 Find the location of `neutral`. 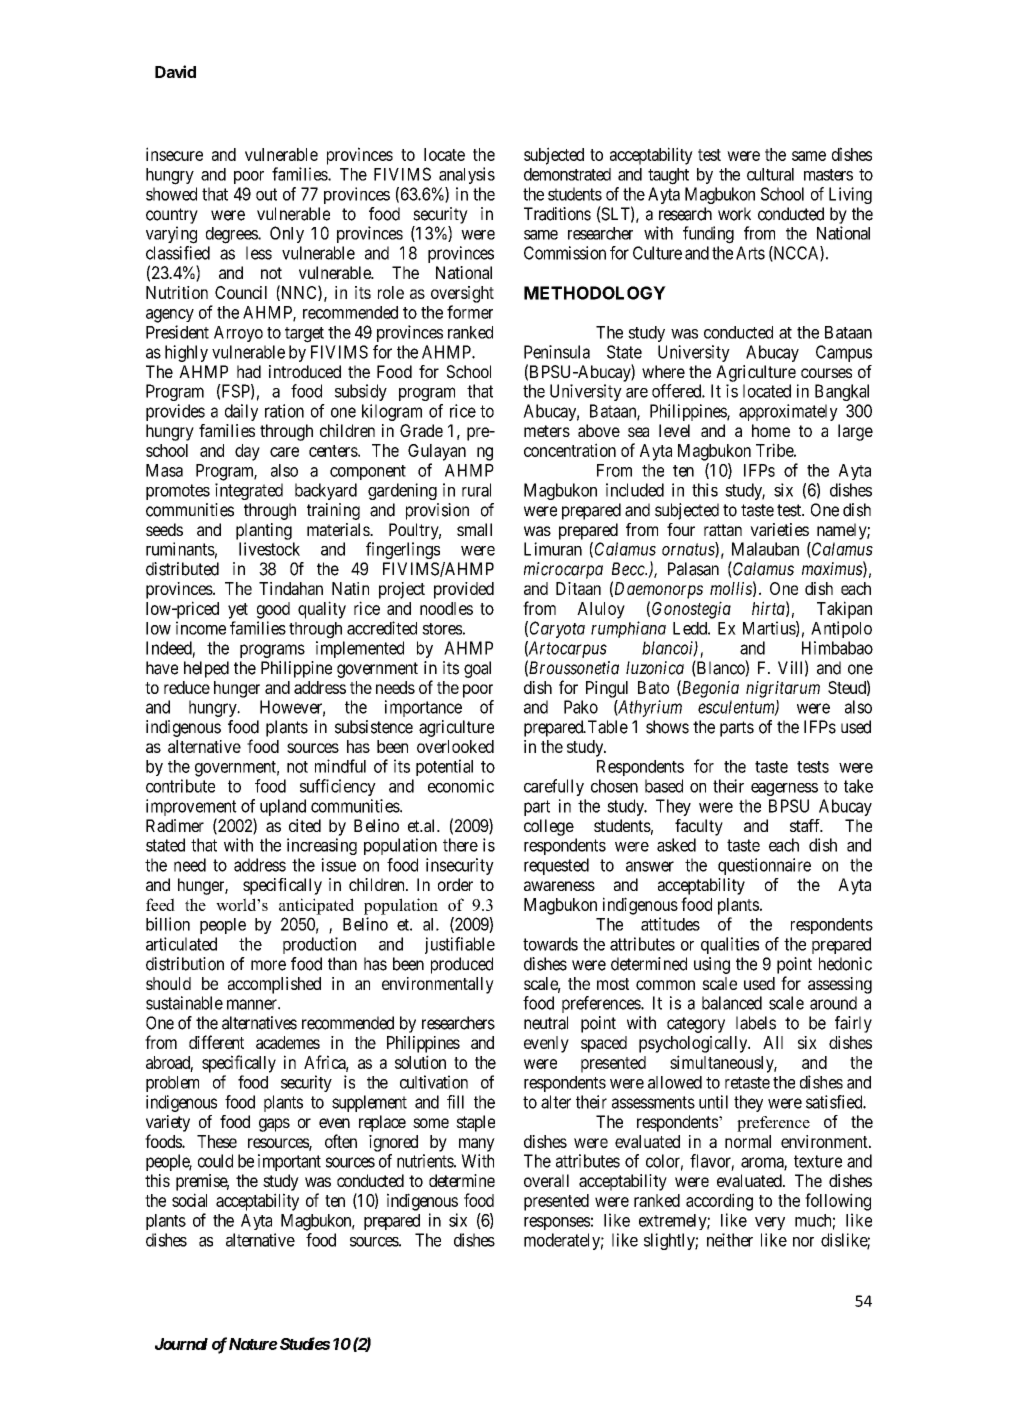

neutral is located at coordinates (546, 1023).
